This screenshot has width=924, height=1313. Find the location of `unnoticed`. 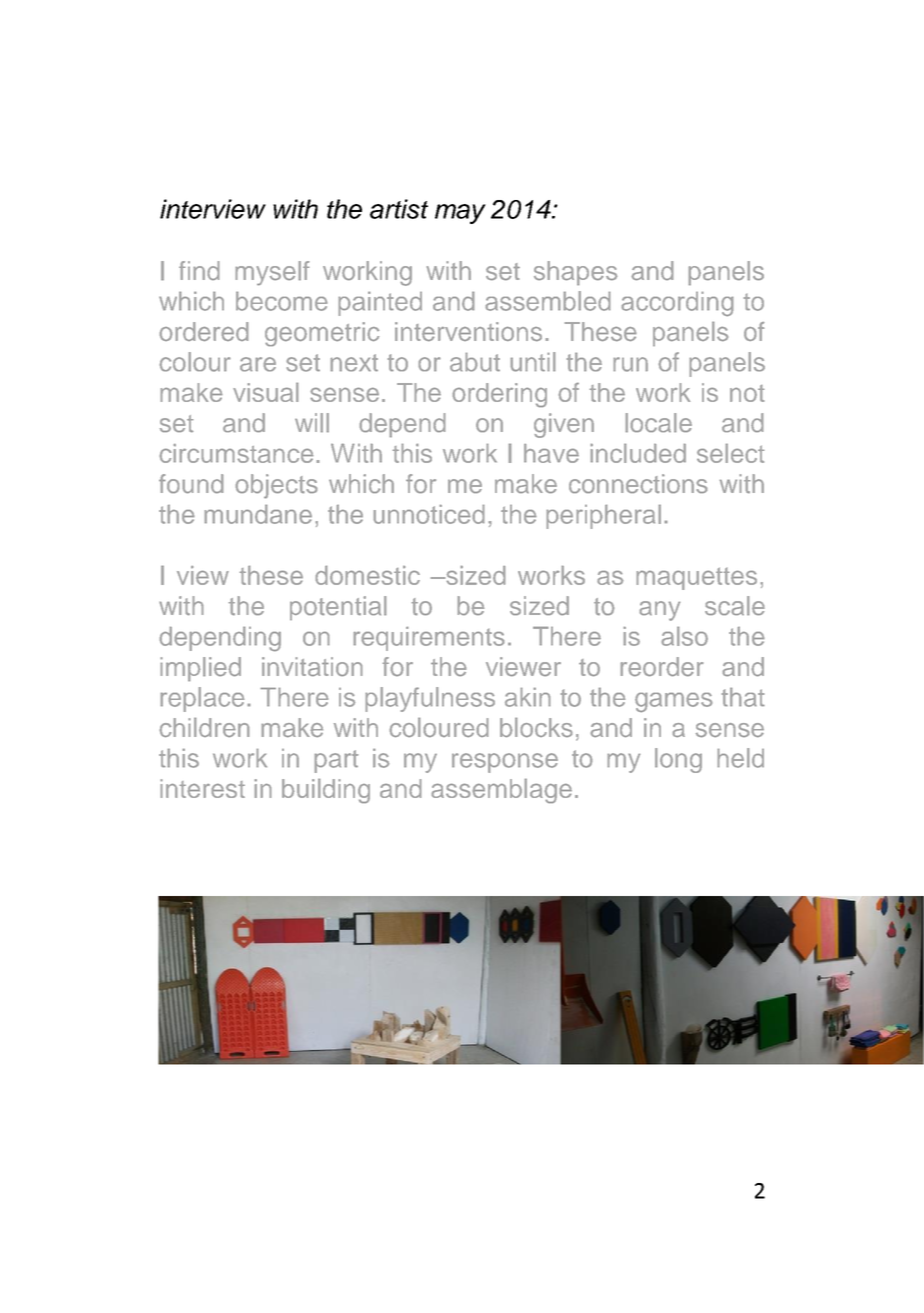

unnoticed is located at coordinates (429, 514).
